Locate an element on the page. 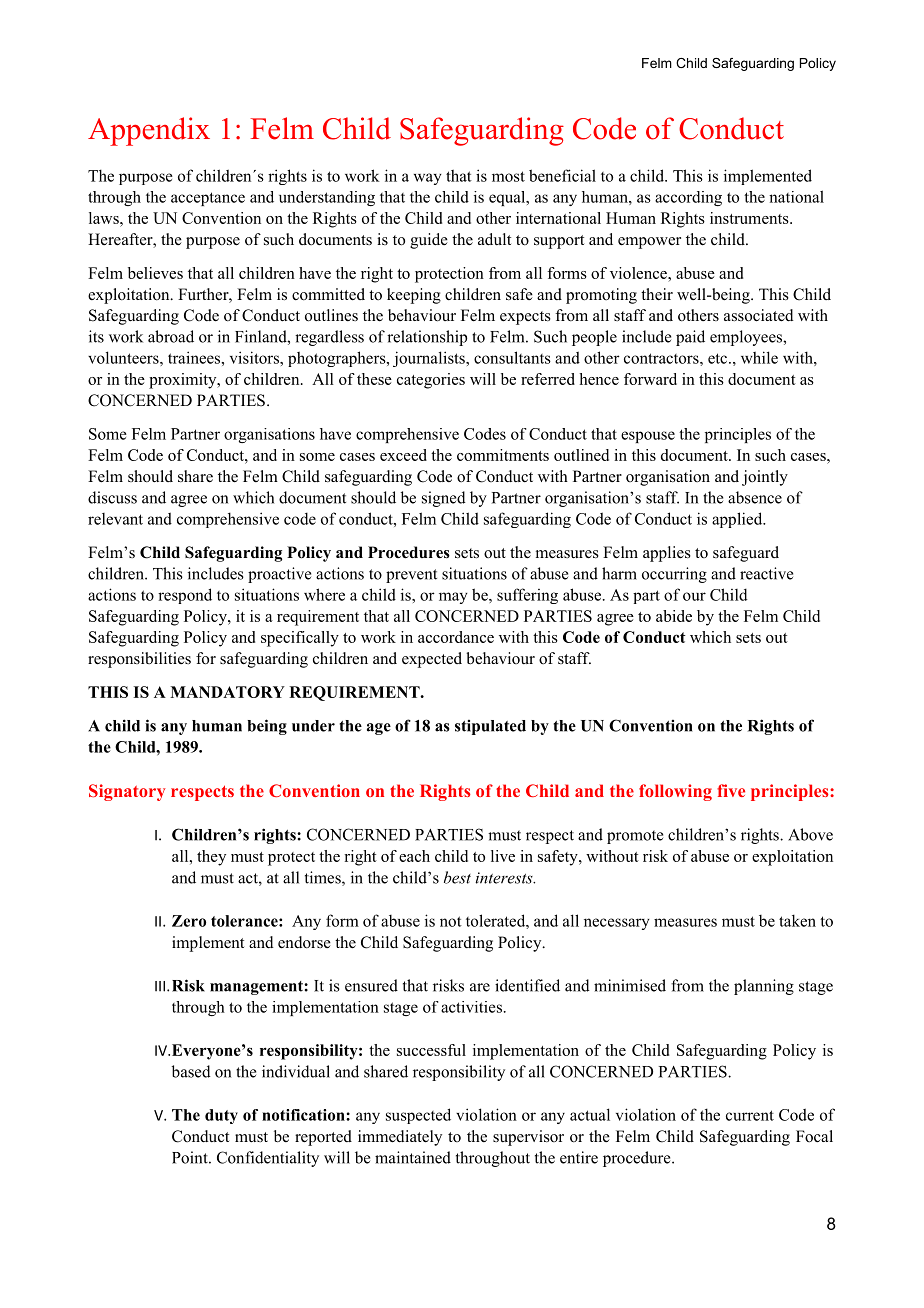  etc is located at coordinates (719, 358).
